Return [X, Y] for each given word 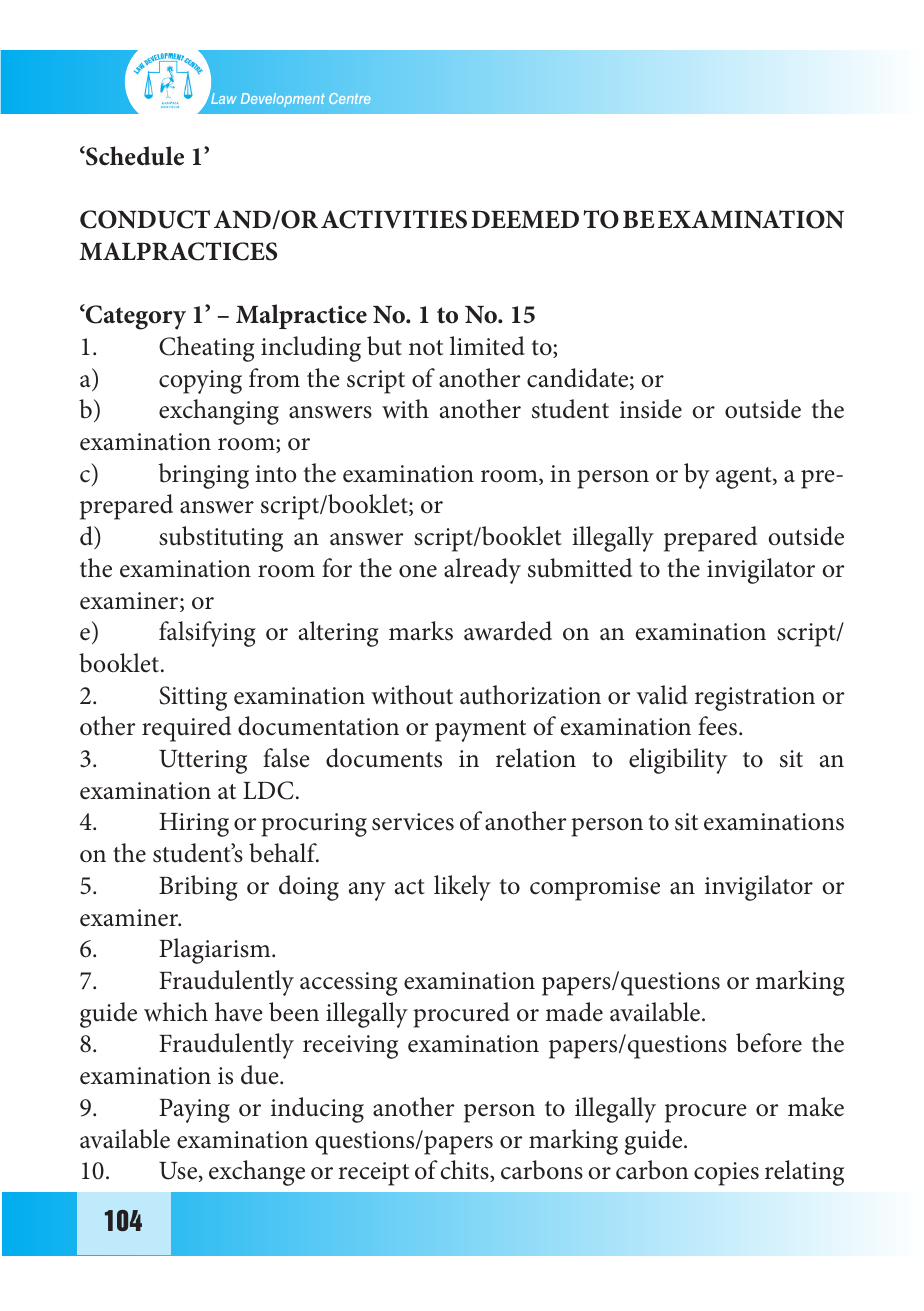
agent [745, 478]
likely [462, 888]
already [482, 571]
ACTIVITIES [394, 219]
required [186, 729]
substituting [221, 539]
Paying [194, 1111]
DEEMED [525, 219]
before [769, 1043]
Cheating [207, 349]
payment [480, 731]
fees [719, 726]
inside [651, 409]
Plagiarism [216, 951]
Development [283, 100]
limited [487, 346]
